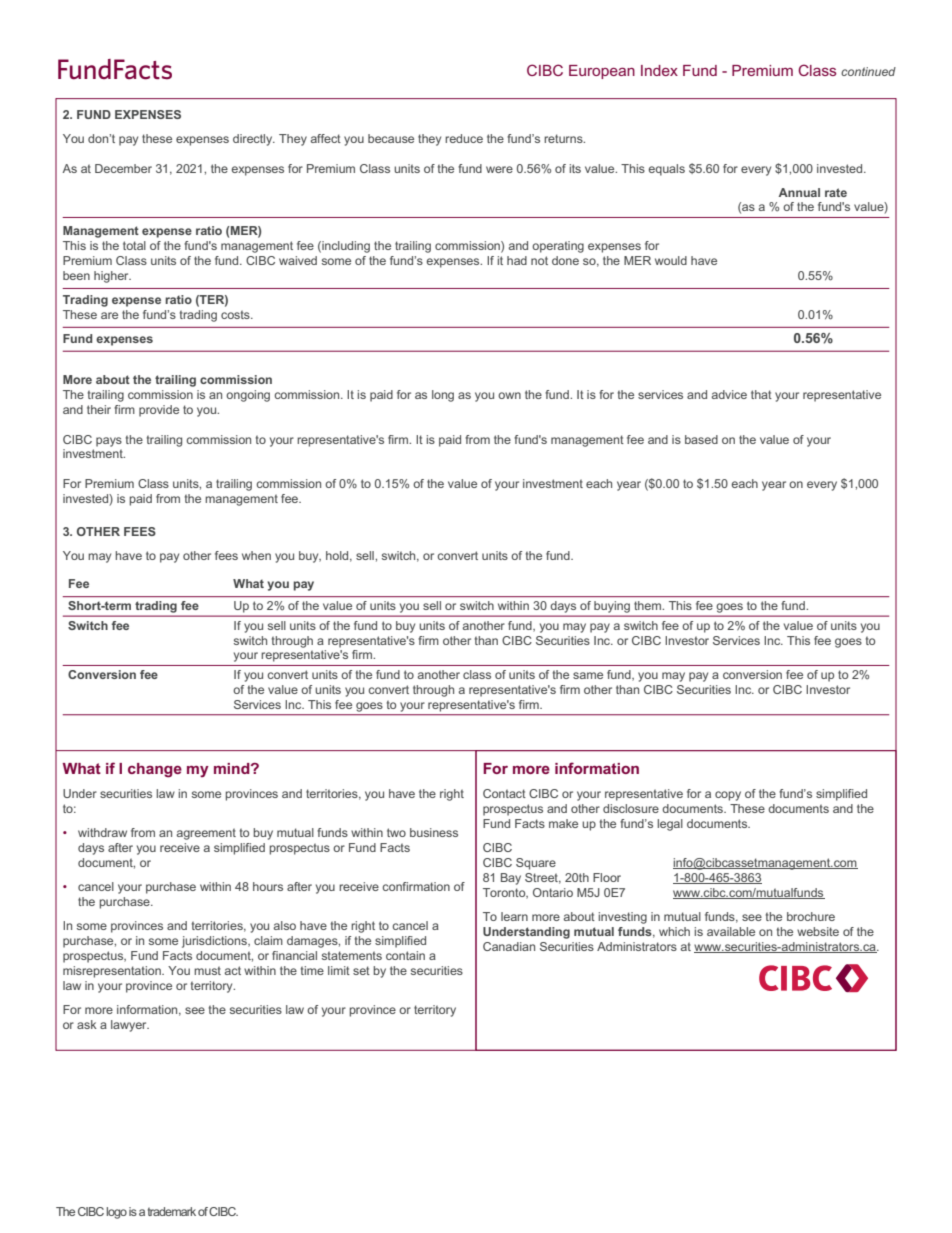 The image size is (952, 1233). What do you see at coordinates (405, 955) in the screenshot?
I see `contain` at bounding box center [405, 955].
